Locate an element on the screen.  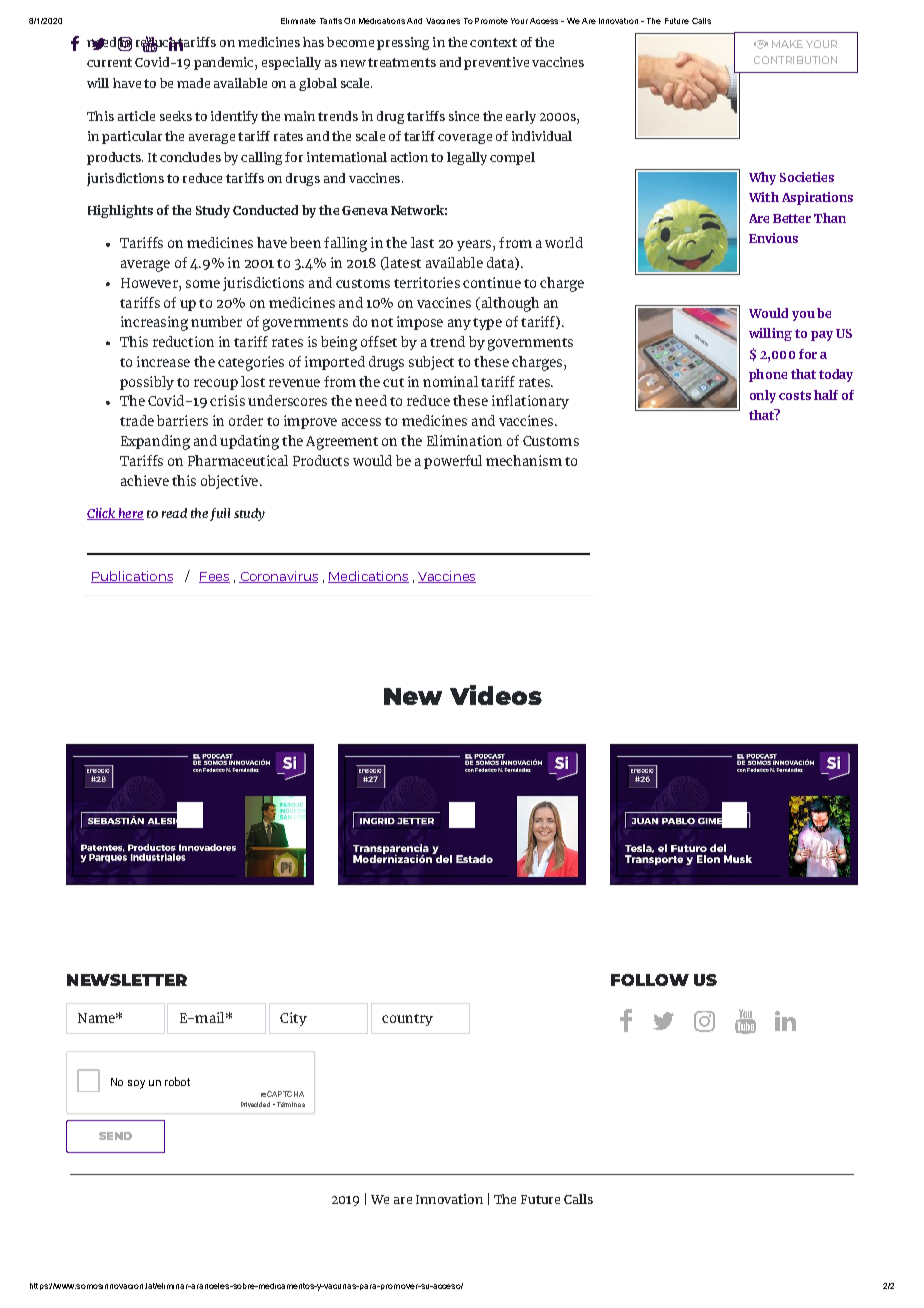
MAKE is located at coordinates (787, 44).
